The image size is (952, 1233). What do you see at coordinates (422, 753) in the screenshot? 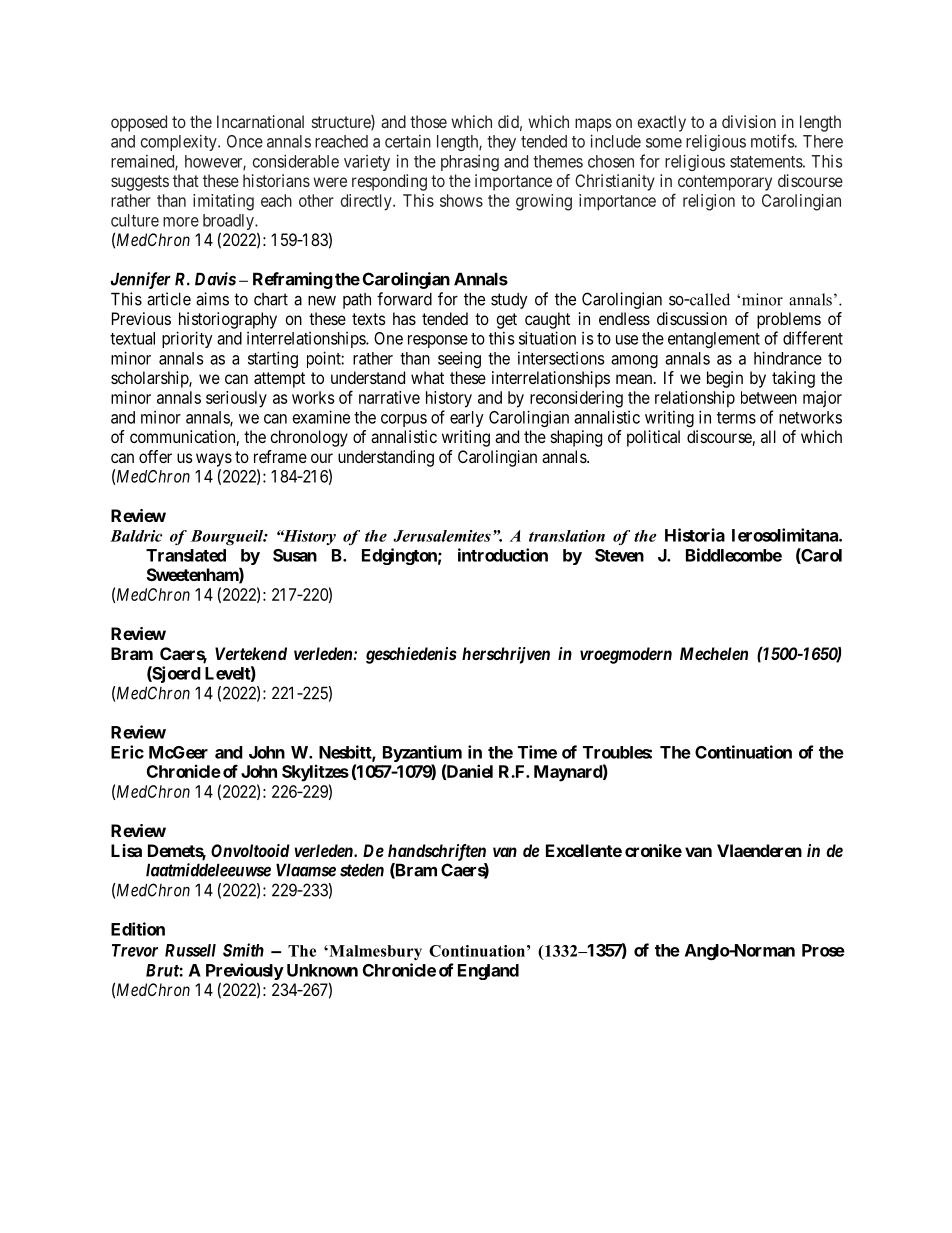
I see `Byzantium` at bounding box center [422, 753].
